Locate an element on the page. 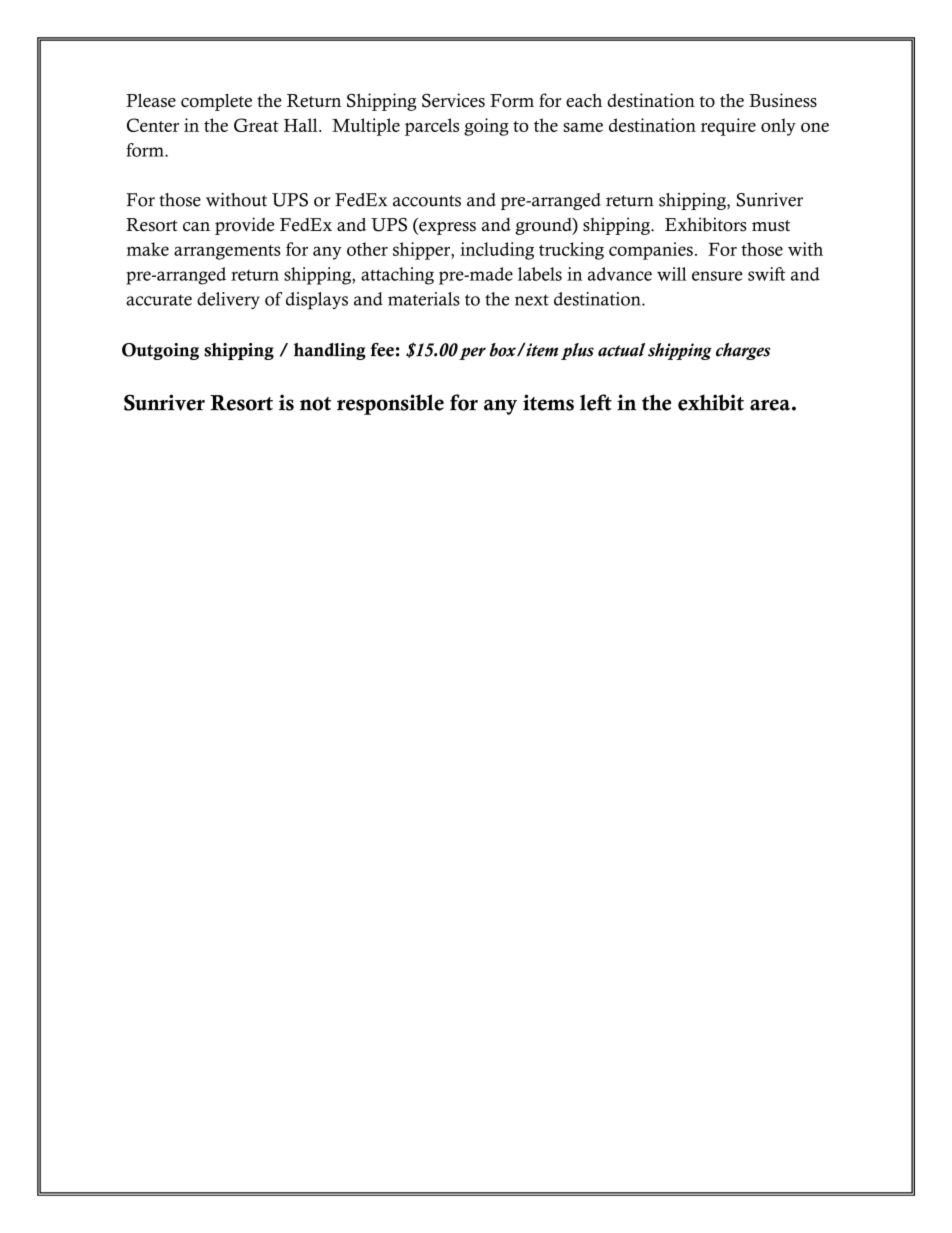 This image has height=1233, width=952. accounts is located at coordinates (427, 201).
